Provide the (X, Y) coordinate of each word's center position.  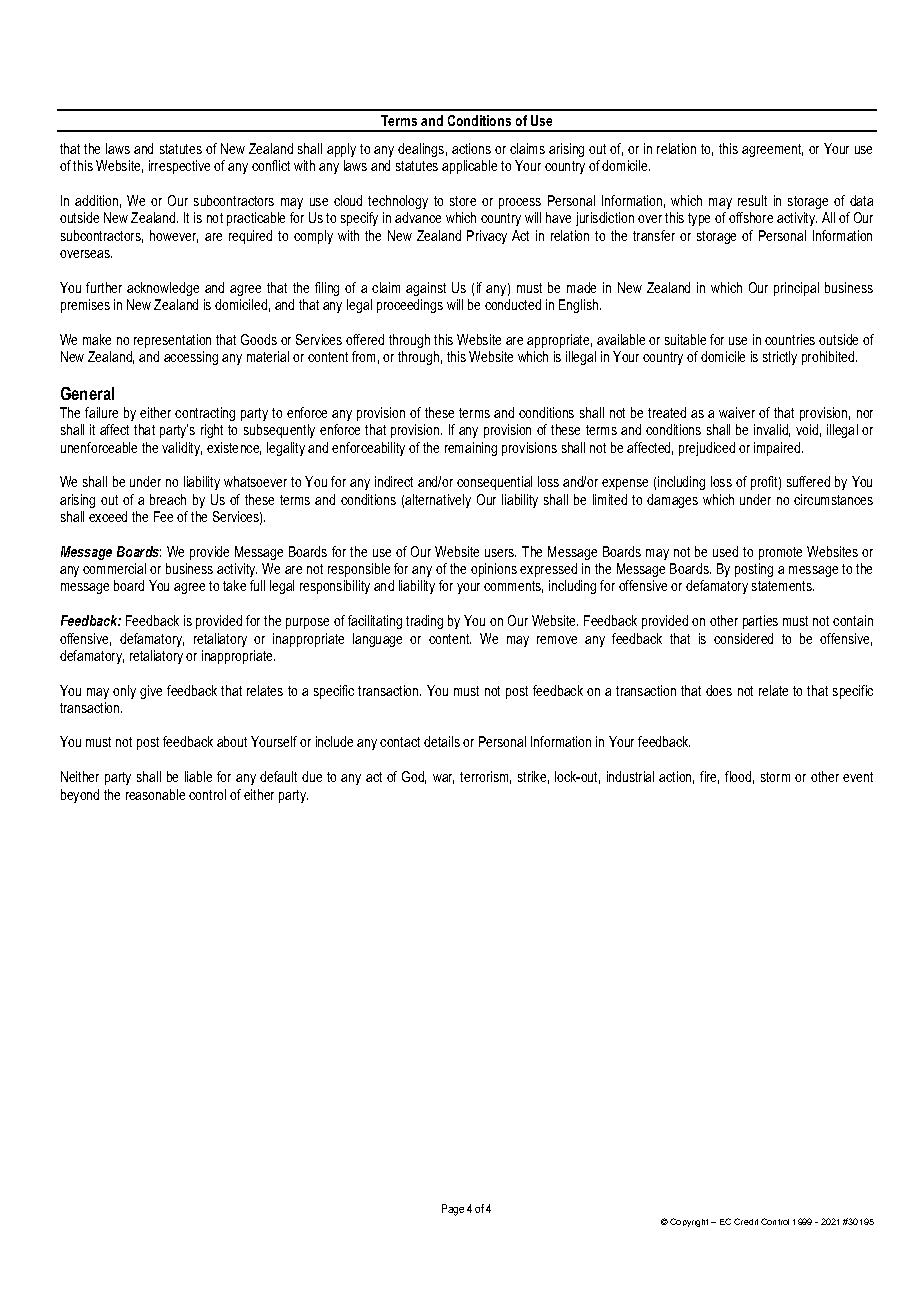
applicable (469, 167)
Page (453, 1210)
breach (168, 499)
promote (780, 553)
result (752, 200)
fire (709, 777)
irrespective (179, 167)
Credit (746, 1221)
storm (775, 777)
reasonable (155, 794)
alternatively (438, 501)
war (443, 779)
